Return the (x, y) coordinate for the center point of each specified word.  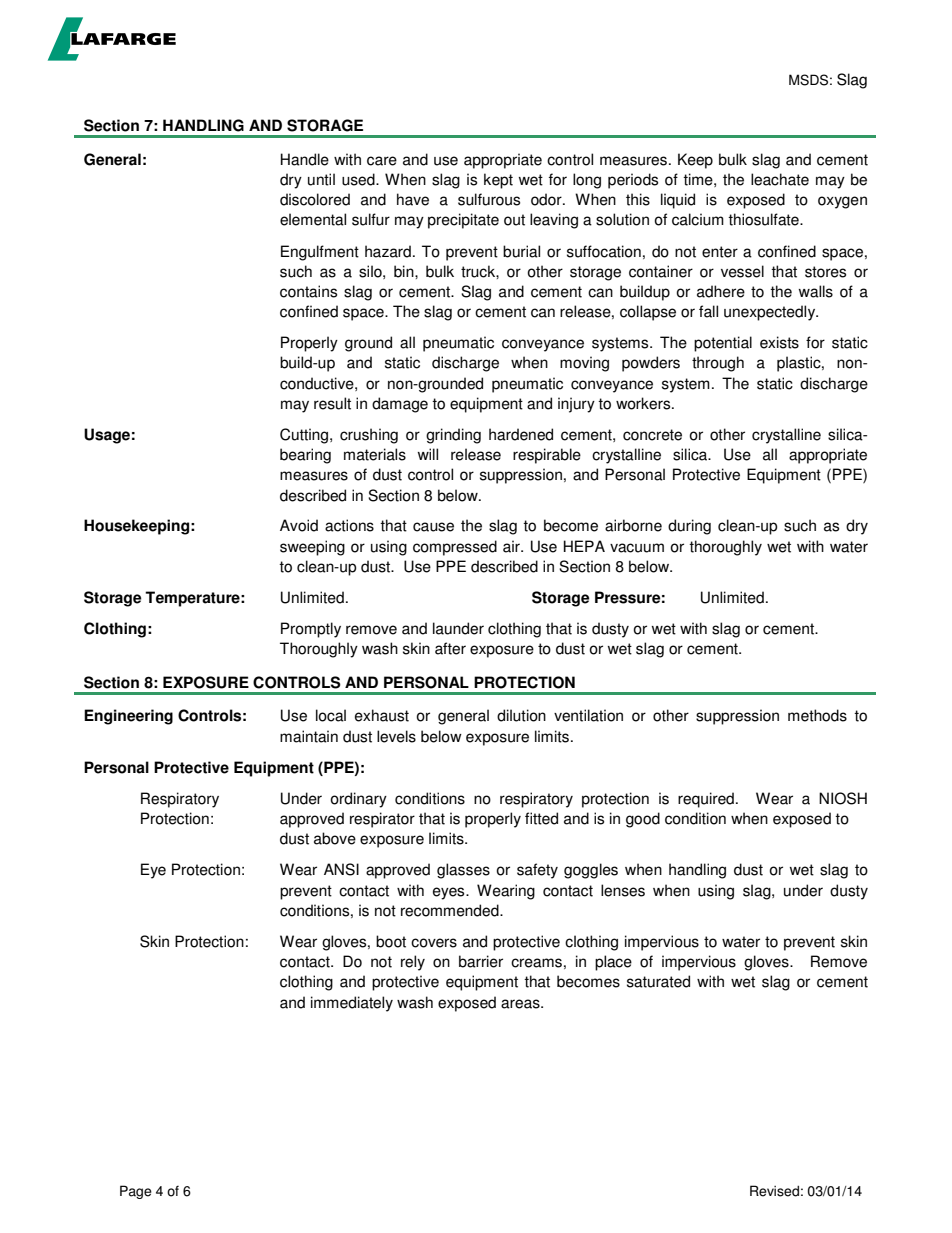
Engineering (128, 717)
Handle (305, 159)
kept (498, 181)
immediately (352, 1004)
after (450, 648)
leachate (780, 179)
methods (817, 715)
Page (136, 1192)
